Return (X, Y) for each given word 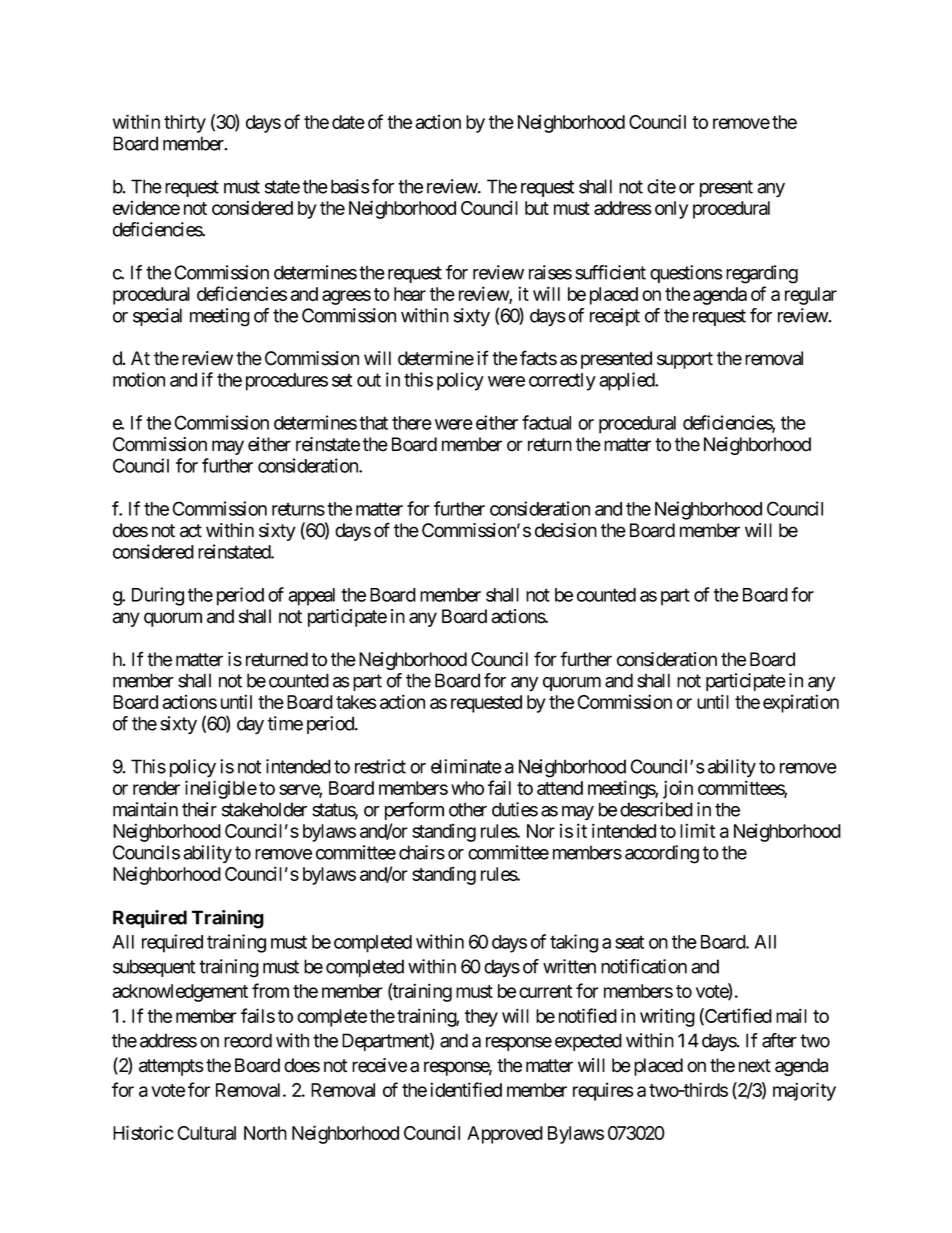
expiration (801, 703)
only (671, 210)
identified (466, 1089)
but (537, 208)
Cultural (206, 1133)
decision (566, 530)
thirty (185, 123)
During (158, 596)
